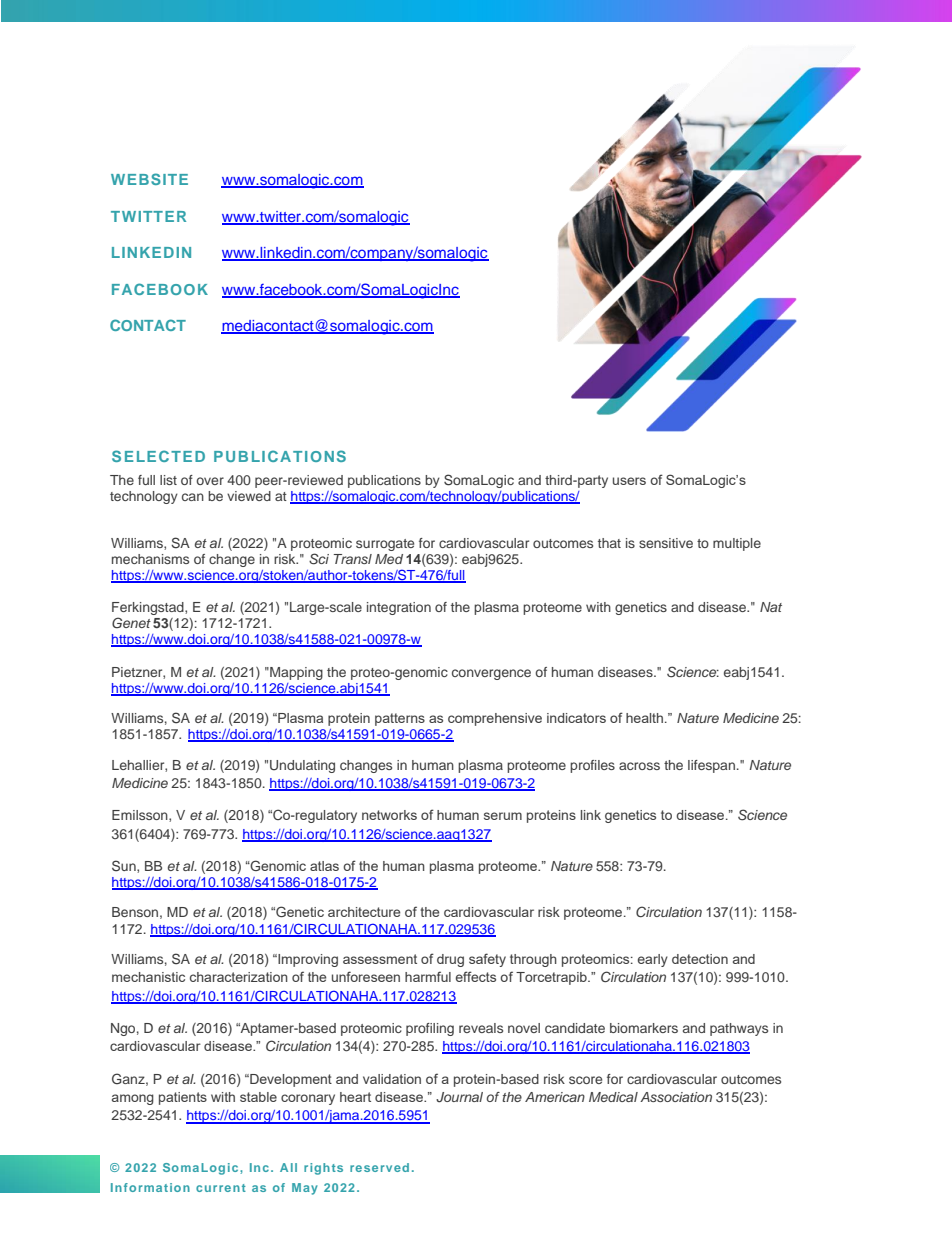 Image resolution: width=952 pixels, height=1233 pixels. What do you see at coordinates (302, 766) in the screenshot?
I see `Undulating` at bounding box center [302, 766].
